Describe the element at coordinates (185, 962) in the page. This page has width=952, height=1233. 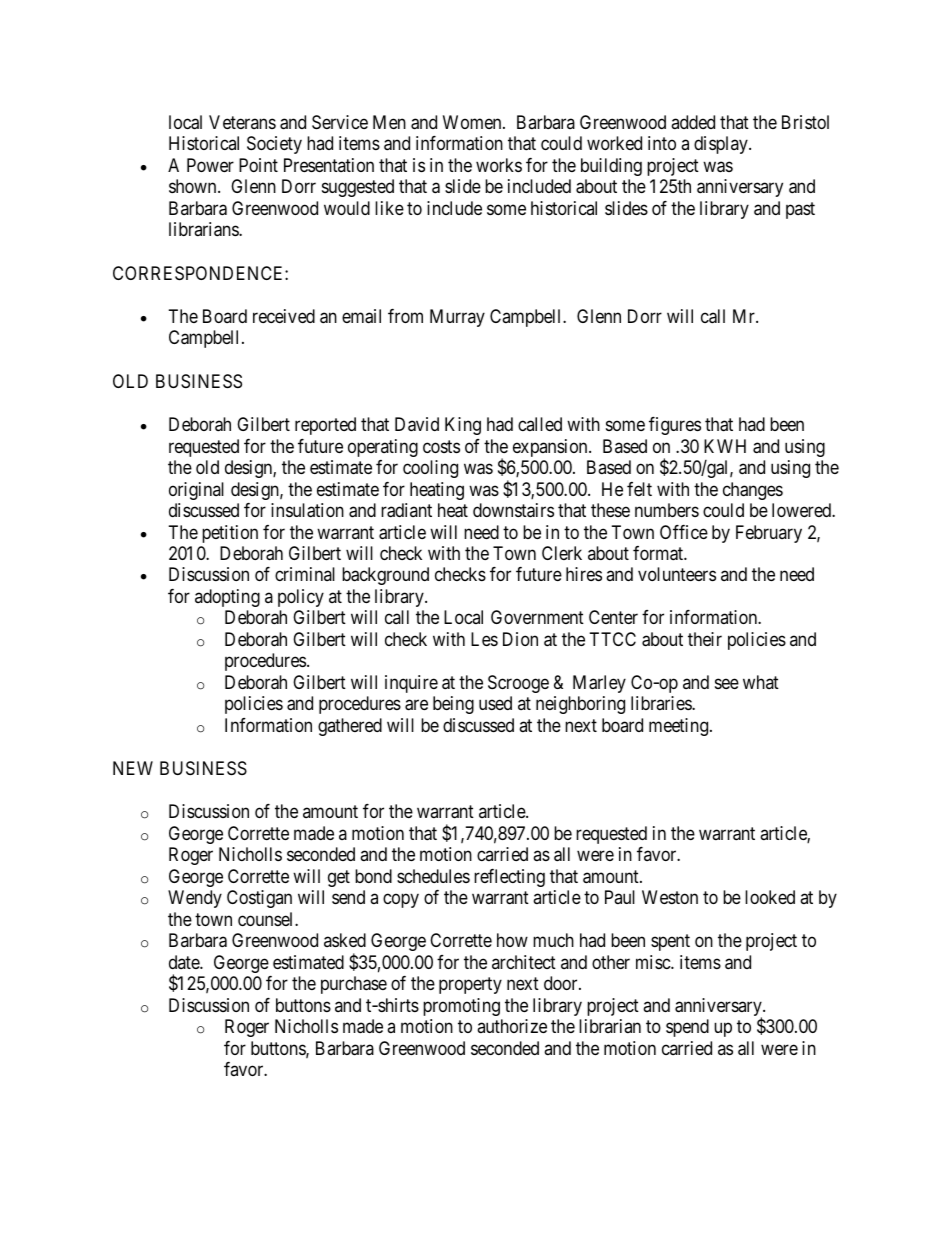
I see `date` at that location.
